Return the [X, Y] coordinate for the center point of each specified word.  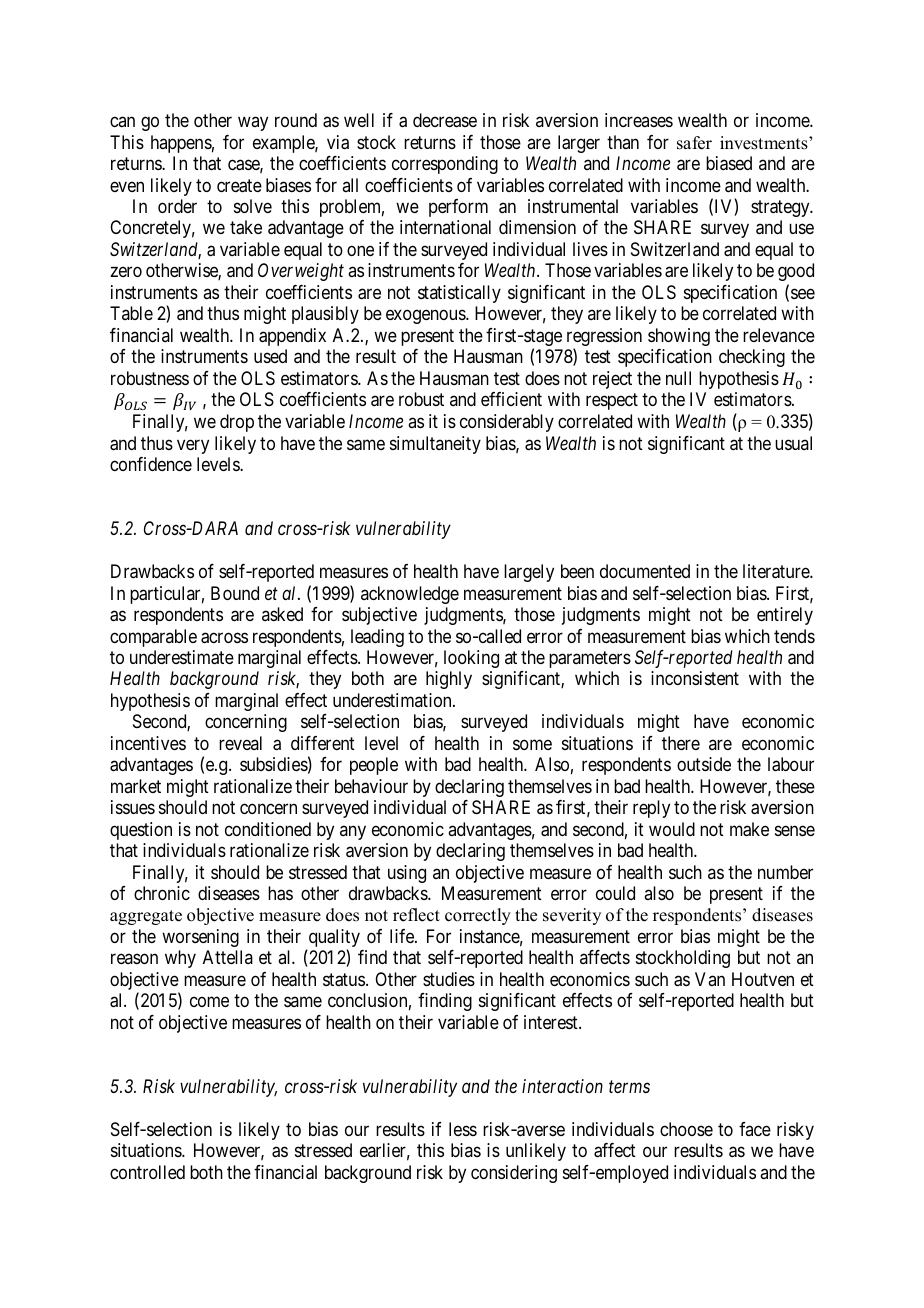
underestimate [182, 657]
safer [694, 143]
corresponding [445, 165]
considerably [507, 423]
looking [471, 659]
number [785, 872]
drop [237, 423]
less [463, 1129]
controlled [147, 1172]
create [239, 186]
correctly [478, 916]
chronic [162, 893]
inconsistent [695, 678]
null [678, 378]
